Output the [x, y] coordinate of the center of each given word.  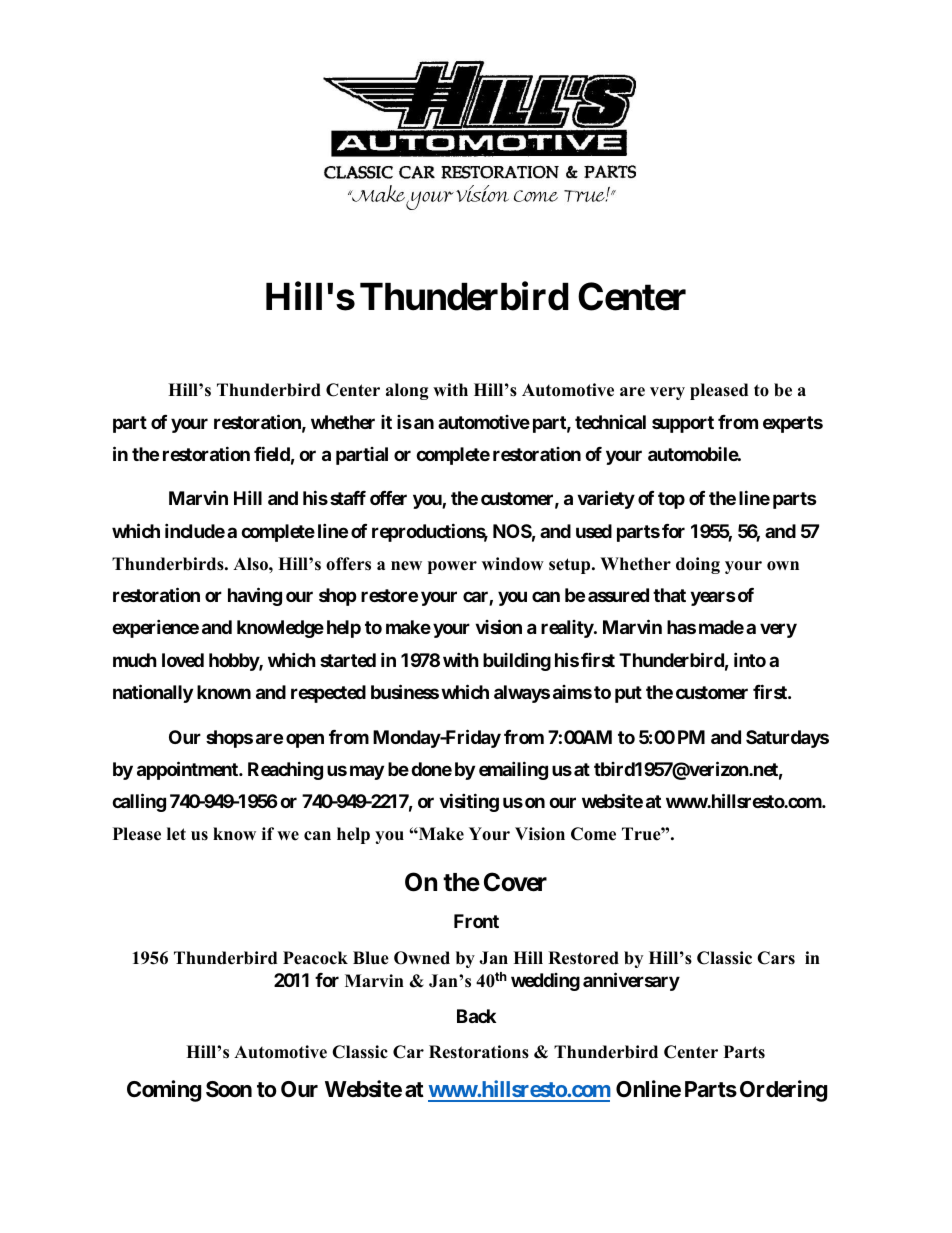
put [628, 694]
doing [698, 565]
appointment [188, 770]
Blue [371, 958]
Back [476, 1016]
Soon [229, 1089]
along [407, 391]
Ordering [783, 1091]
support [683, 424]
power [452, 567]
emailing [513, 770]
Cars [776, 958]
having [255, 596]
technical [610, 421]
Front [476, 921]
